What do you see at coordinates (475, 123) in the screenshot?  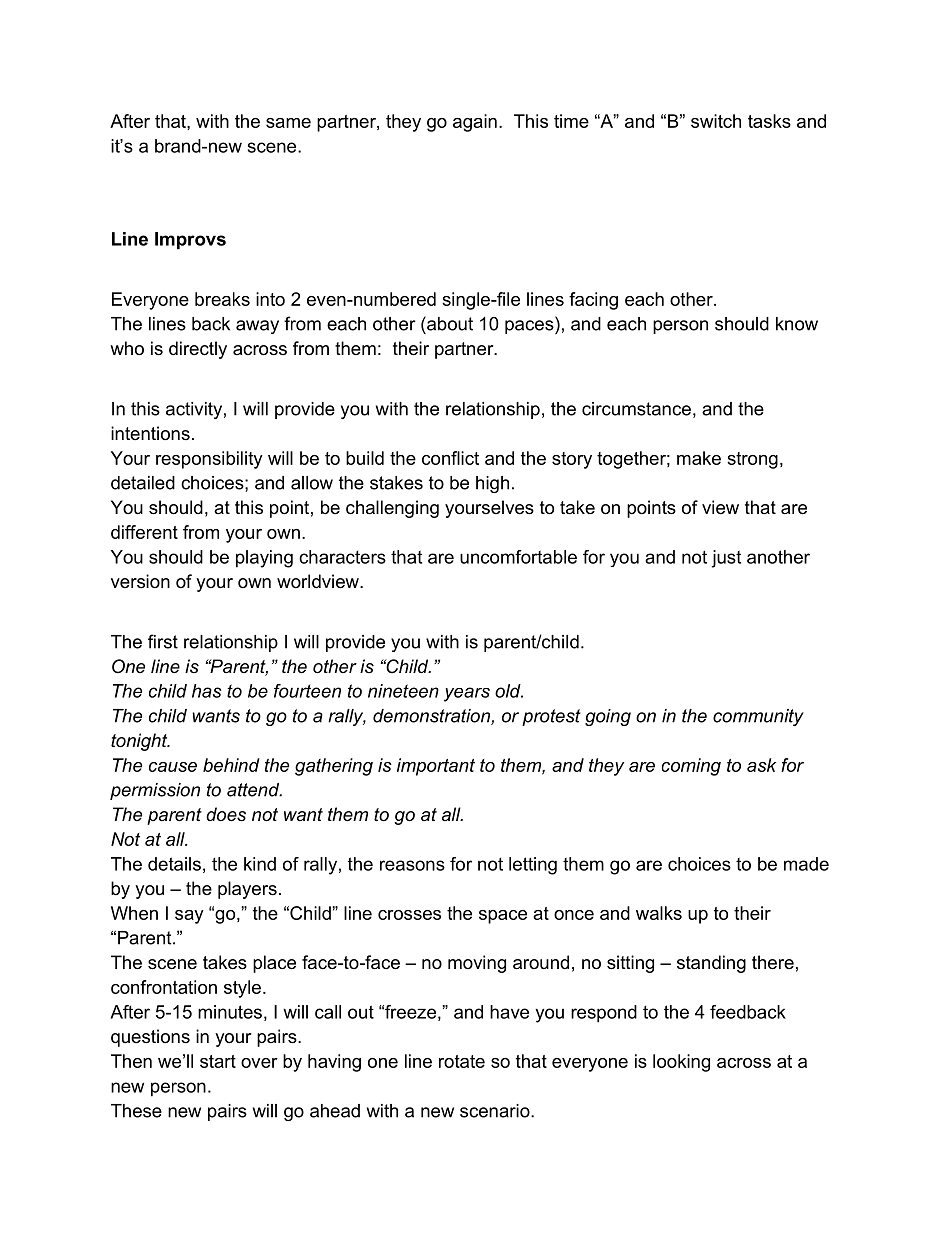 I see `again` at bounding box center [475, 123].
